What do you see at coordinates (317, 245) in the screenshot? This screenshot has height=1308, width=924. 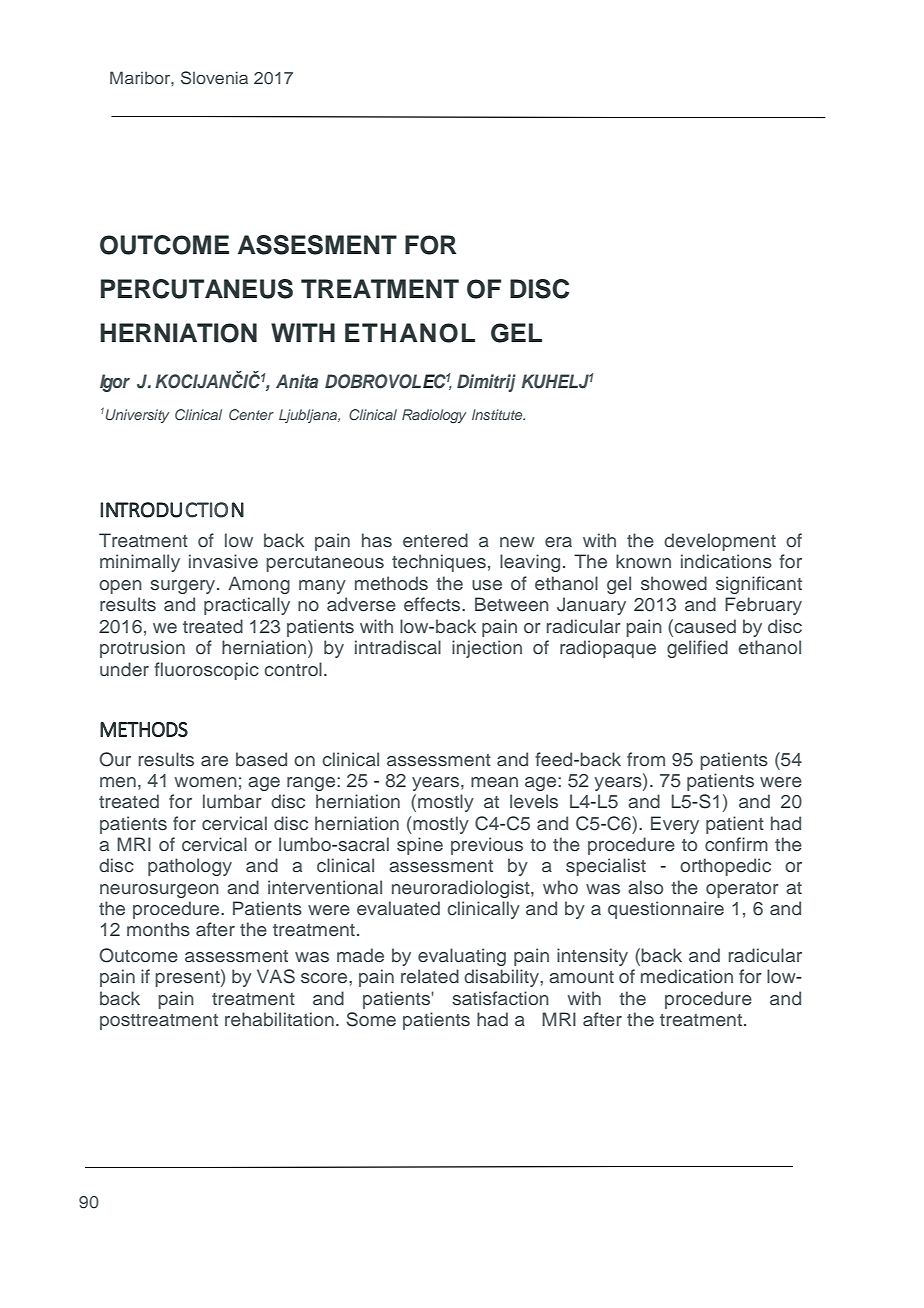 I see `ASSESMENT` at bounding box center [317, 245].
